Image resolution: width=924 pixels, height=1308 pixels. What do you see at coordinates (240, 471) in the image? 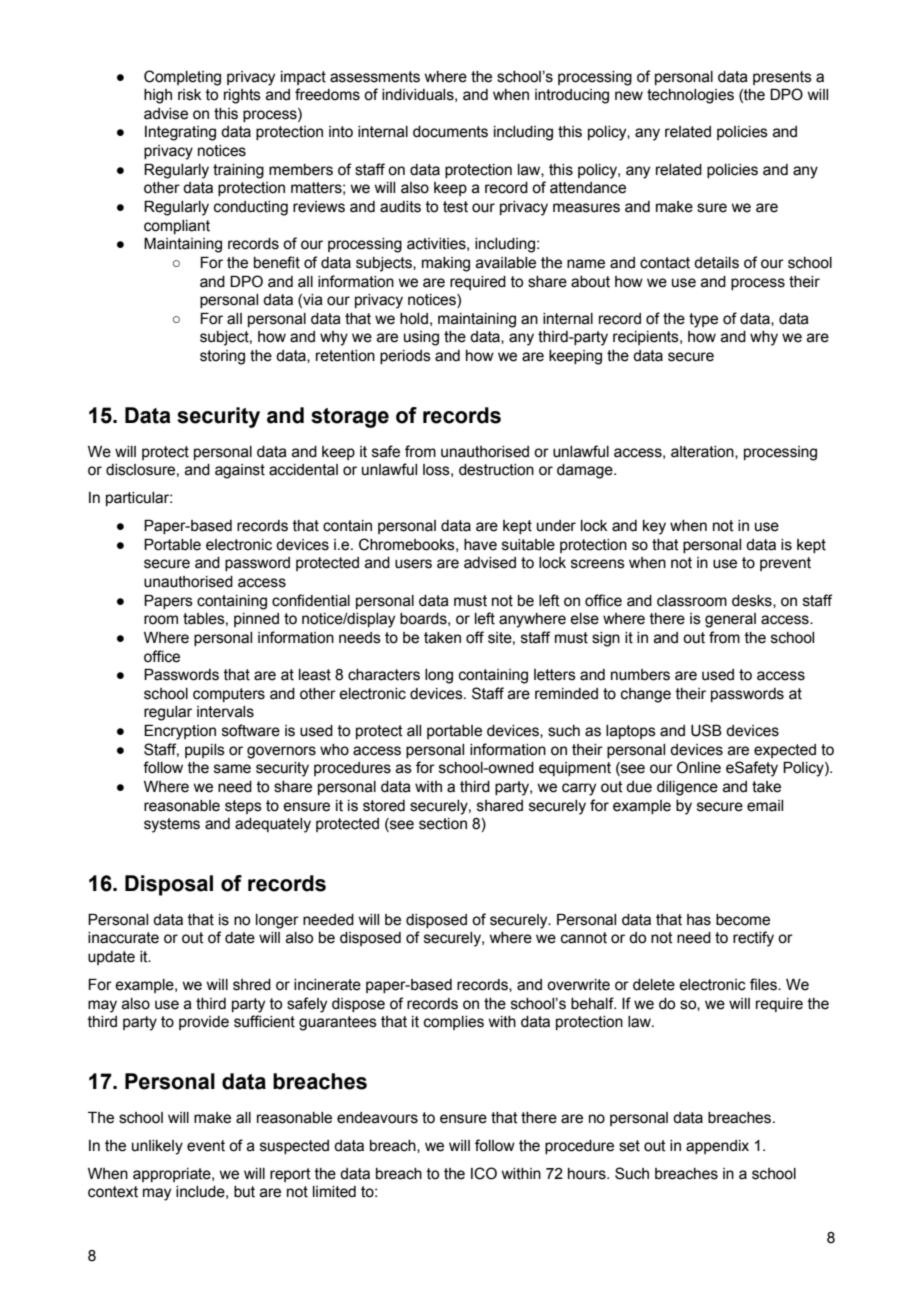
I see `against` at bounding box center [240, 471].
